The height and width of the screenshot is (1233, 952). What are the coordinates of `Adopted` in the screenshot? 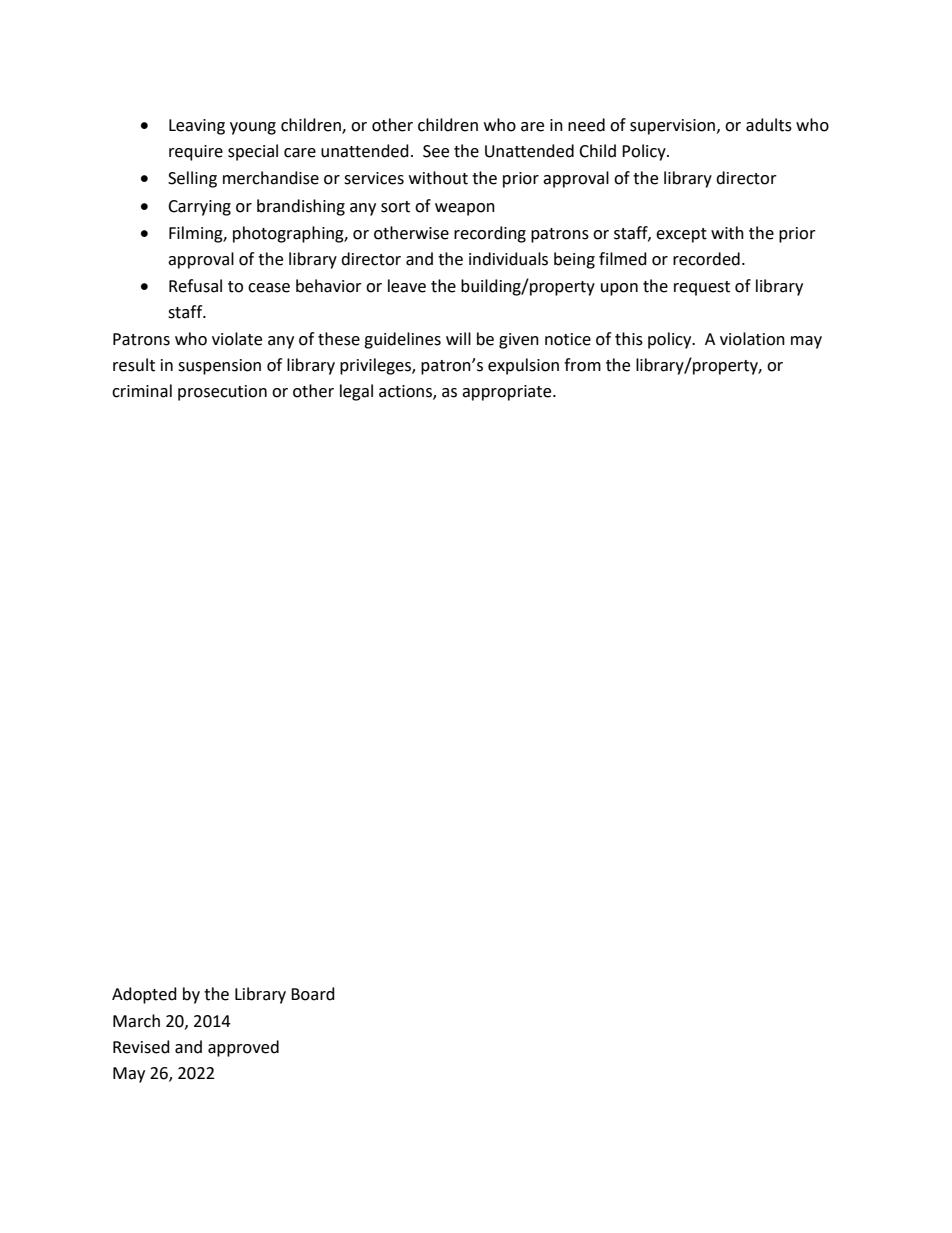 It's located at (144, 995).
